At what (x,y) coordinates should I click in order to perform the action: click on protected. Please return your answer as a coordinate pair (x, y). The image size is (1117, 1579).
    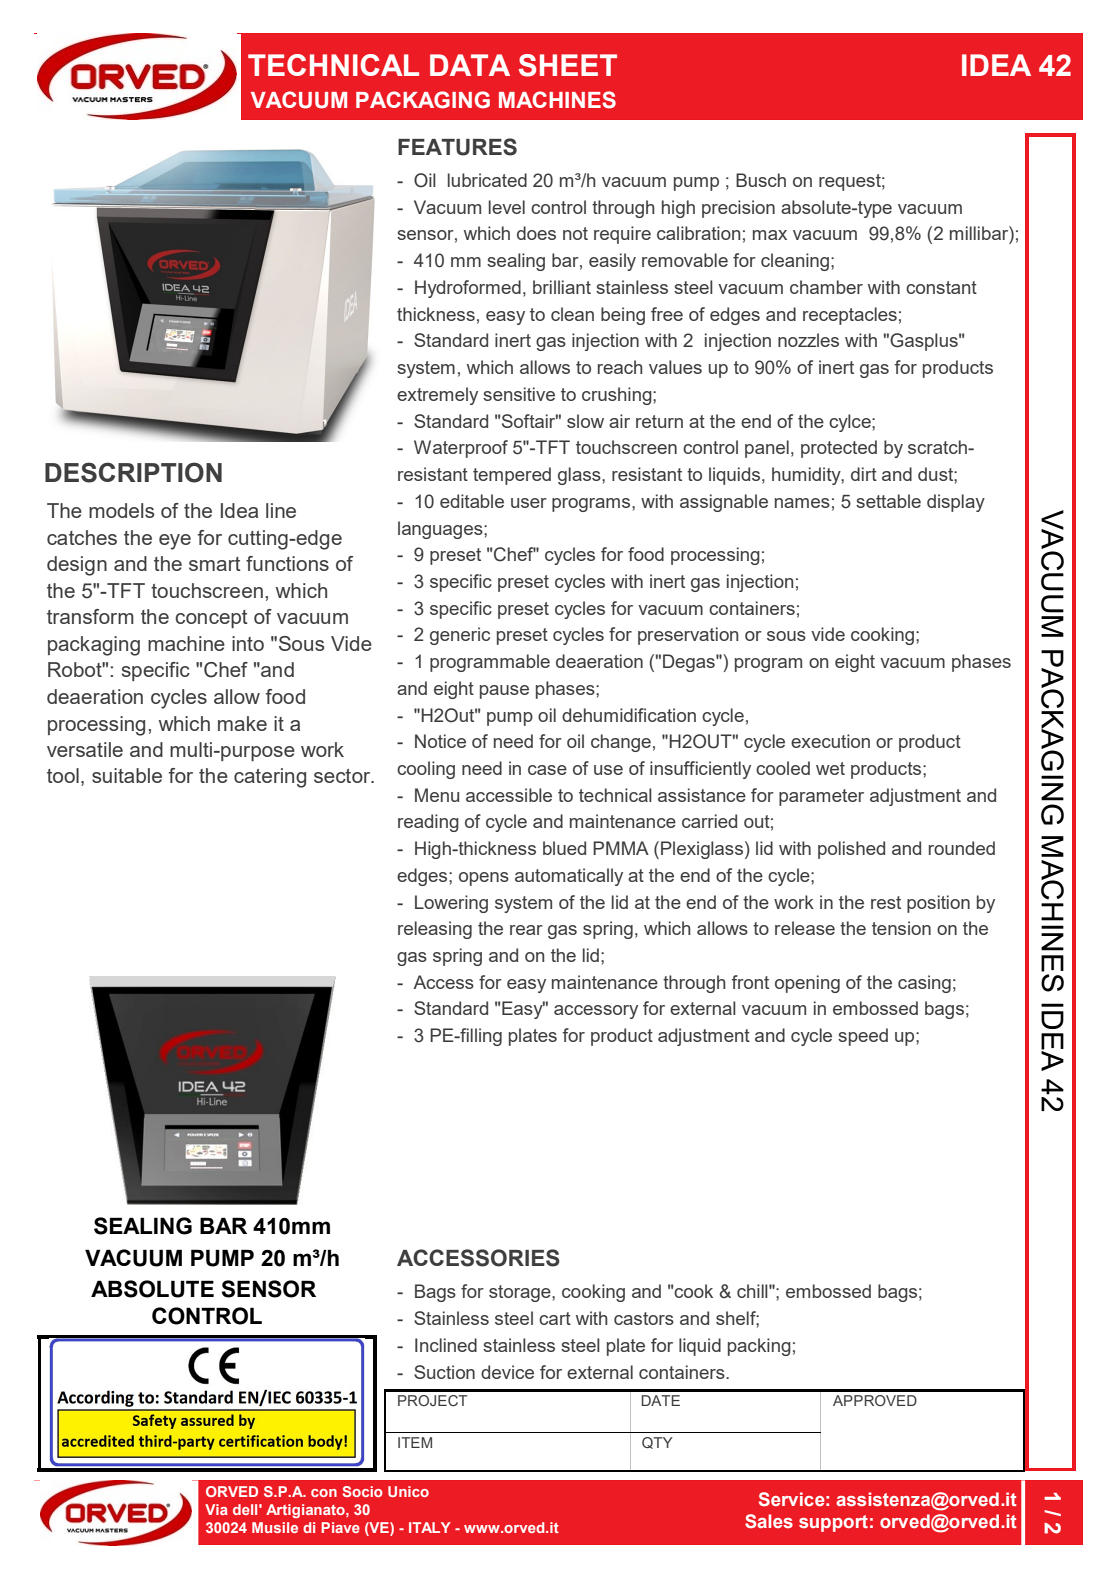
    Looking at the image, I should click on (839, 449).
